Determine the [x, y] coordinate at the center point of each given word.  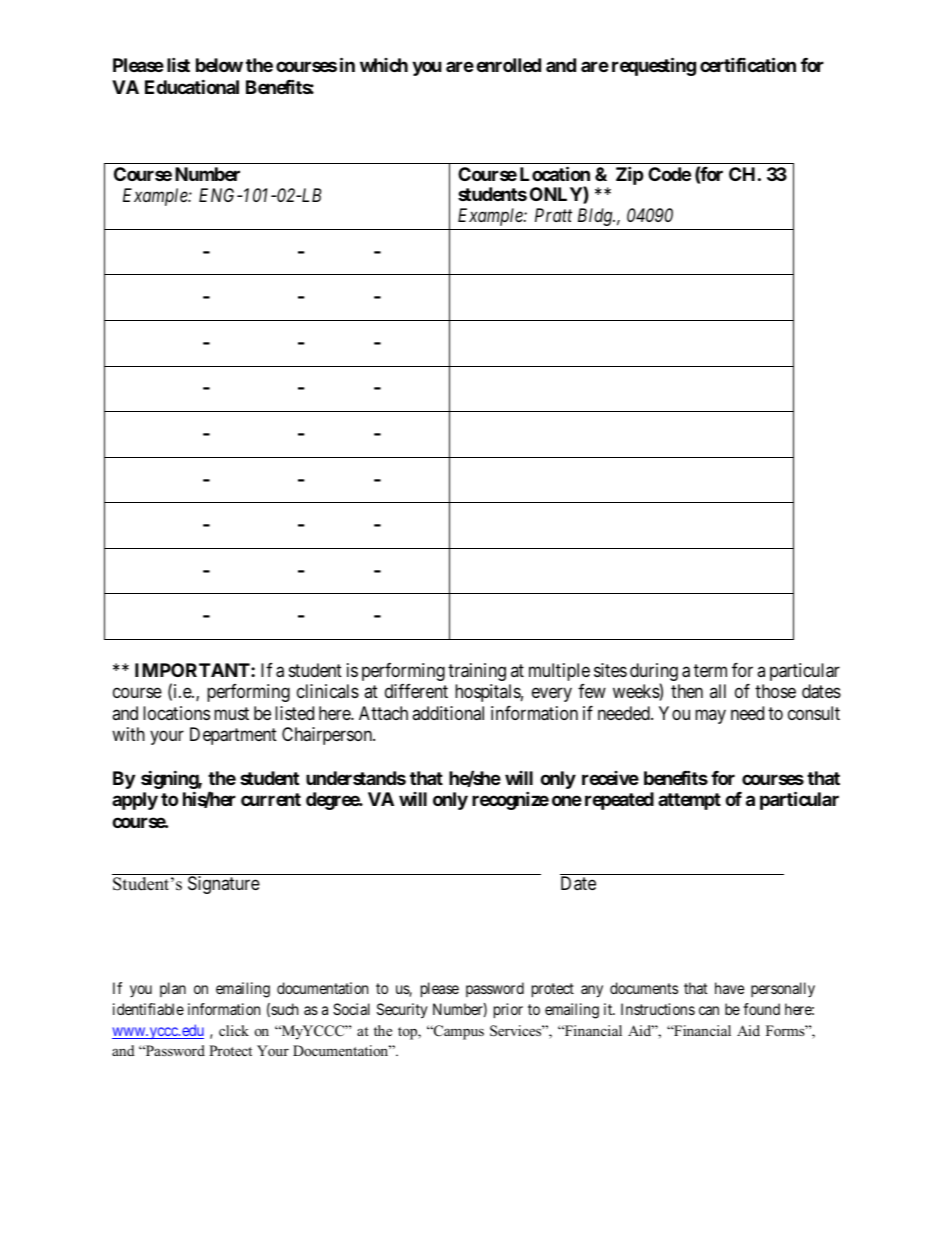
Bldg [596, 217]
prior [508, 1011]
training [477, 672]
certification [748, 65]
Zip [630, 175]
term [710, 670]
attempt [689, 801]
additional [448, 713]
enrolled [508, 65]
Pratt [553, 215]
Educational [192, 86]
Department [233, 736]
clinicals [328, 691]
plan [173, 989]
